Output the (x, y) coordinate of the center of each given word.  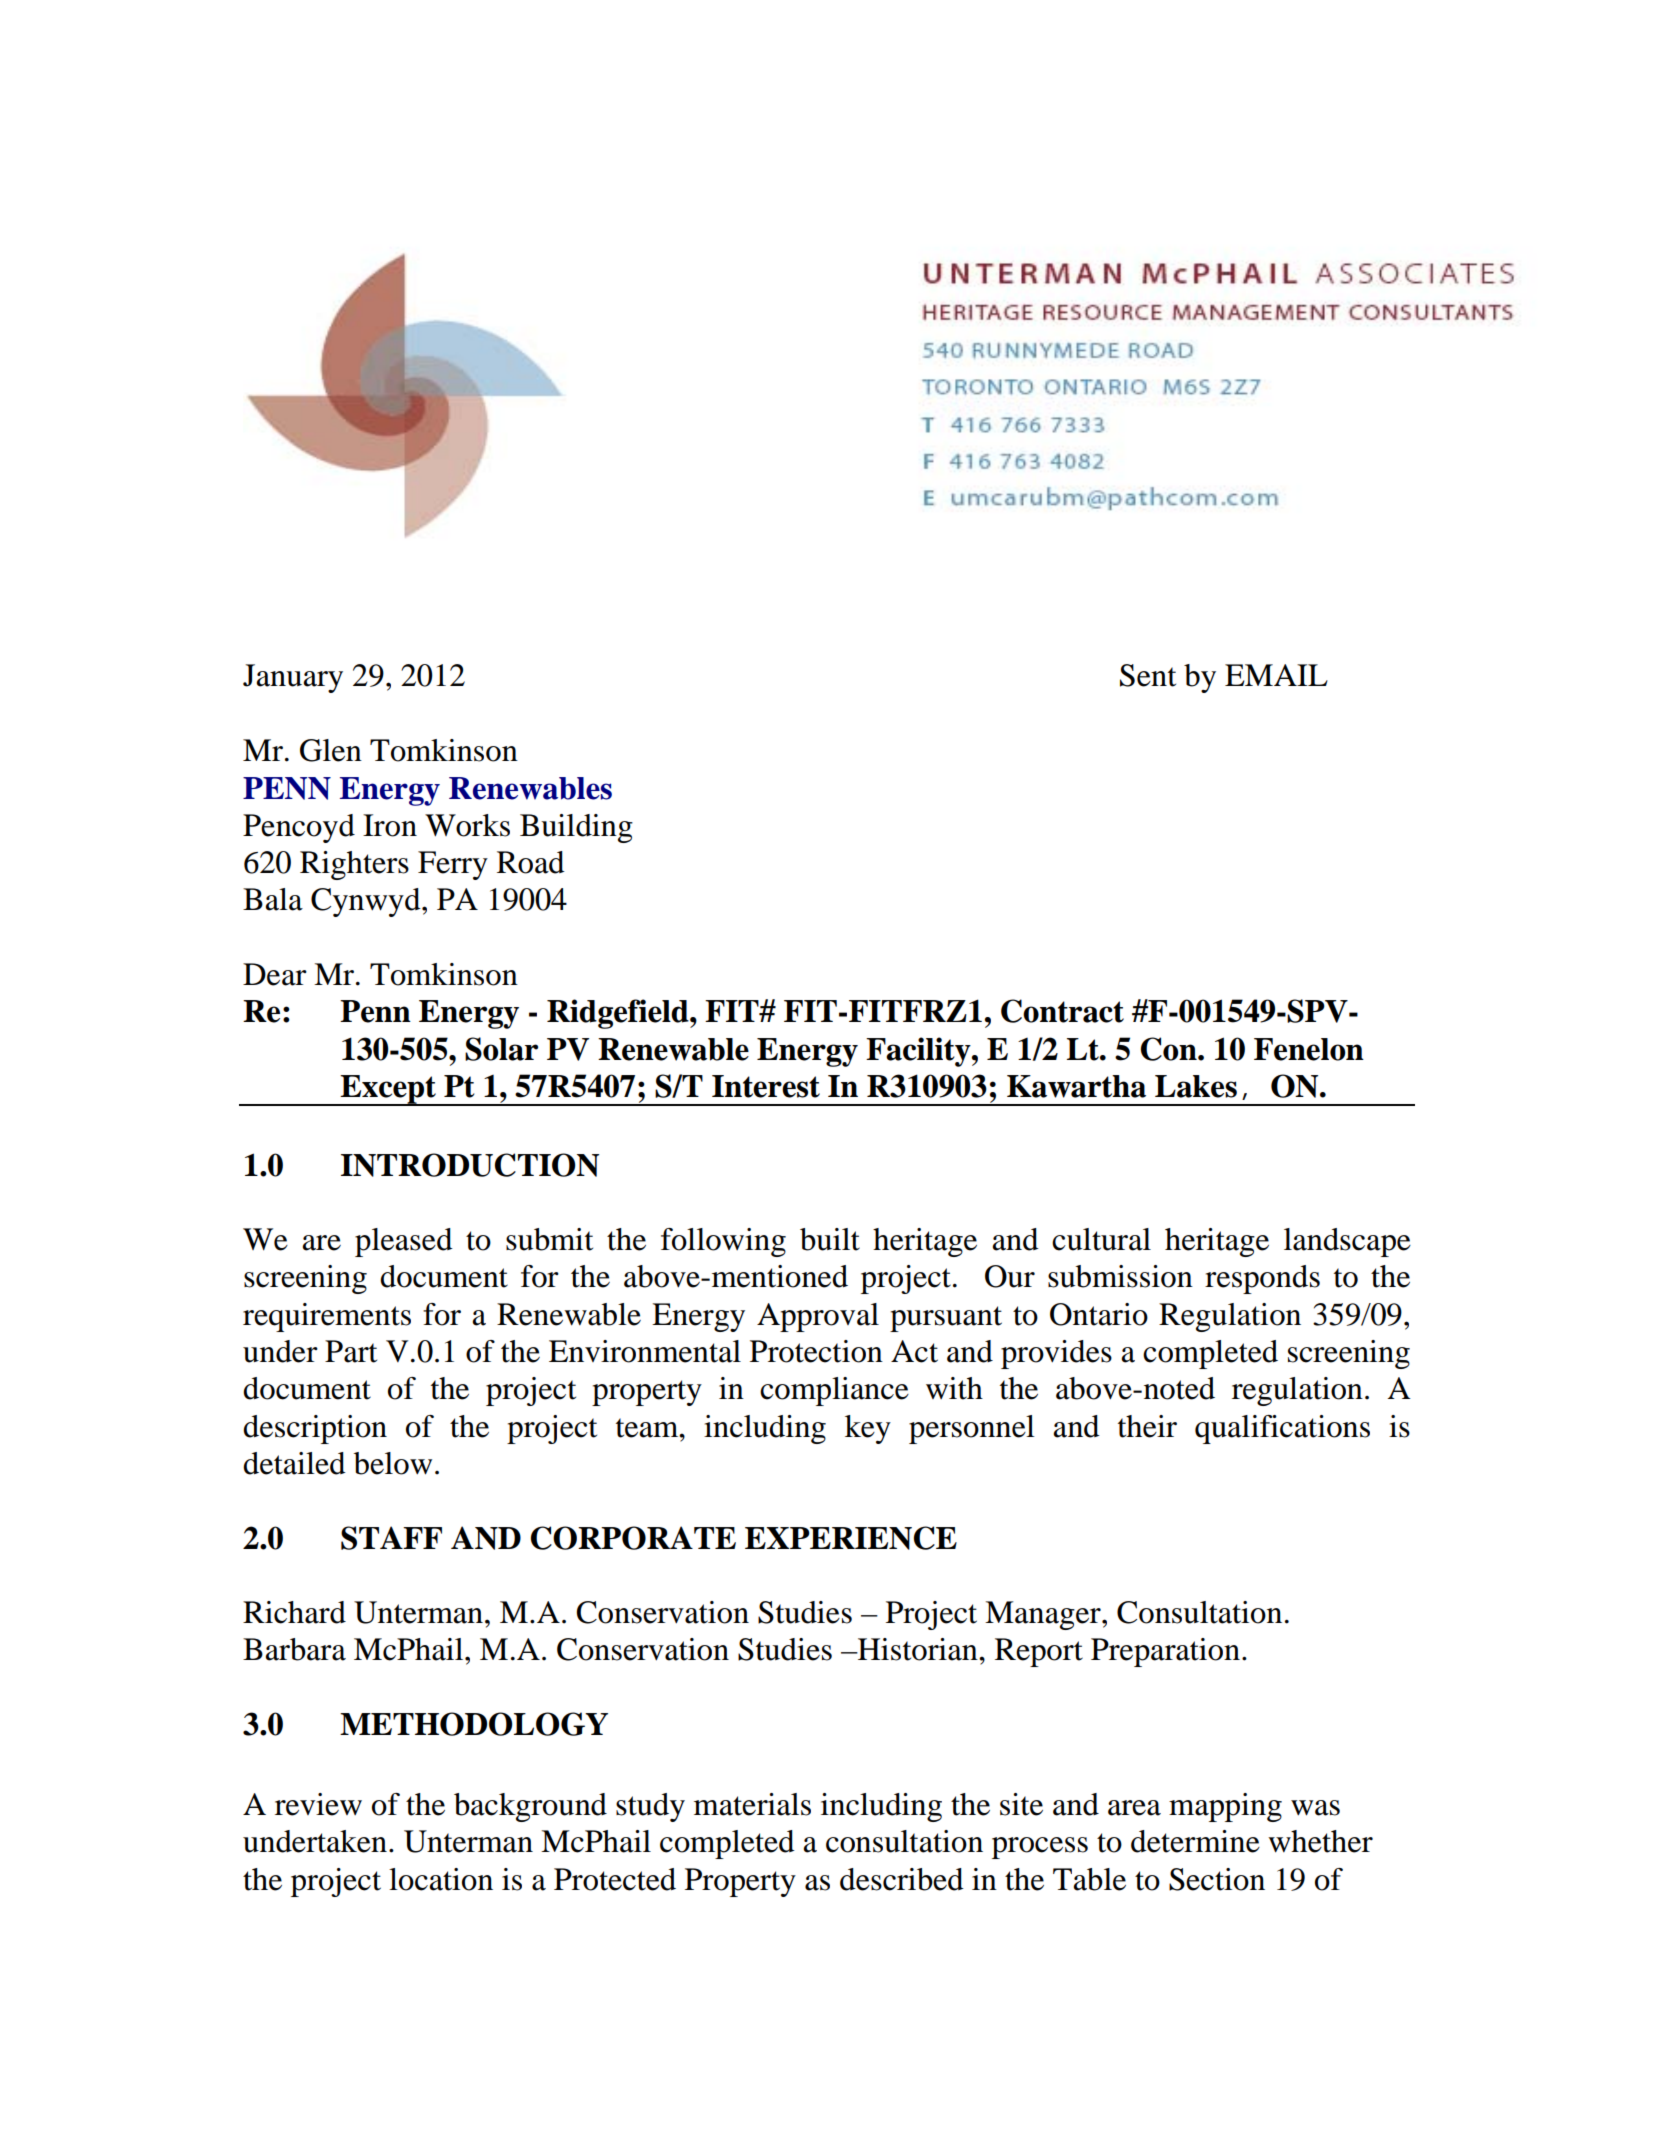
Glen (331, 750)
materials (752, 1804)
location (441, 1879)
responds (1262, 1279)
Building (576, 828)
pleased (404, 1242)
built (830, 1239)
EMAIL (1276, 675)
